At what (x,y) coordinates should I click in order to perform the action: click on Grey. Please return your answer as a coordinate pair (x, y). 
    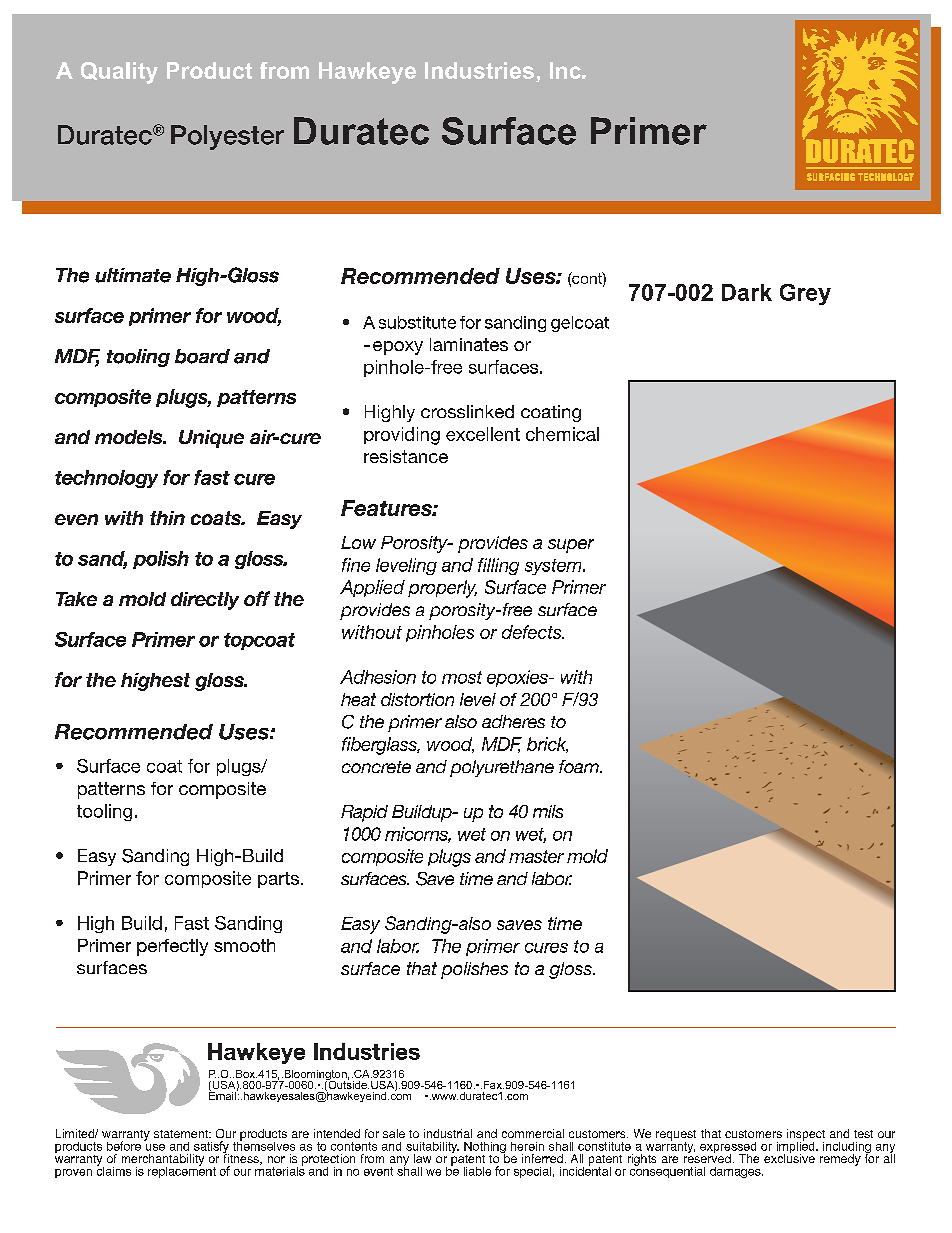
    Looking at the image, I should click on (805, 294).
